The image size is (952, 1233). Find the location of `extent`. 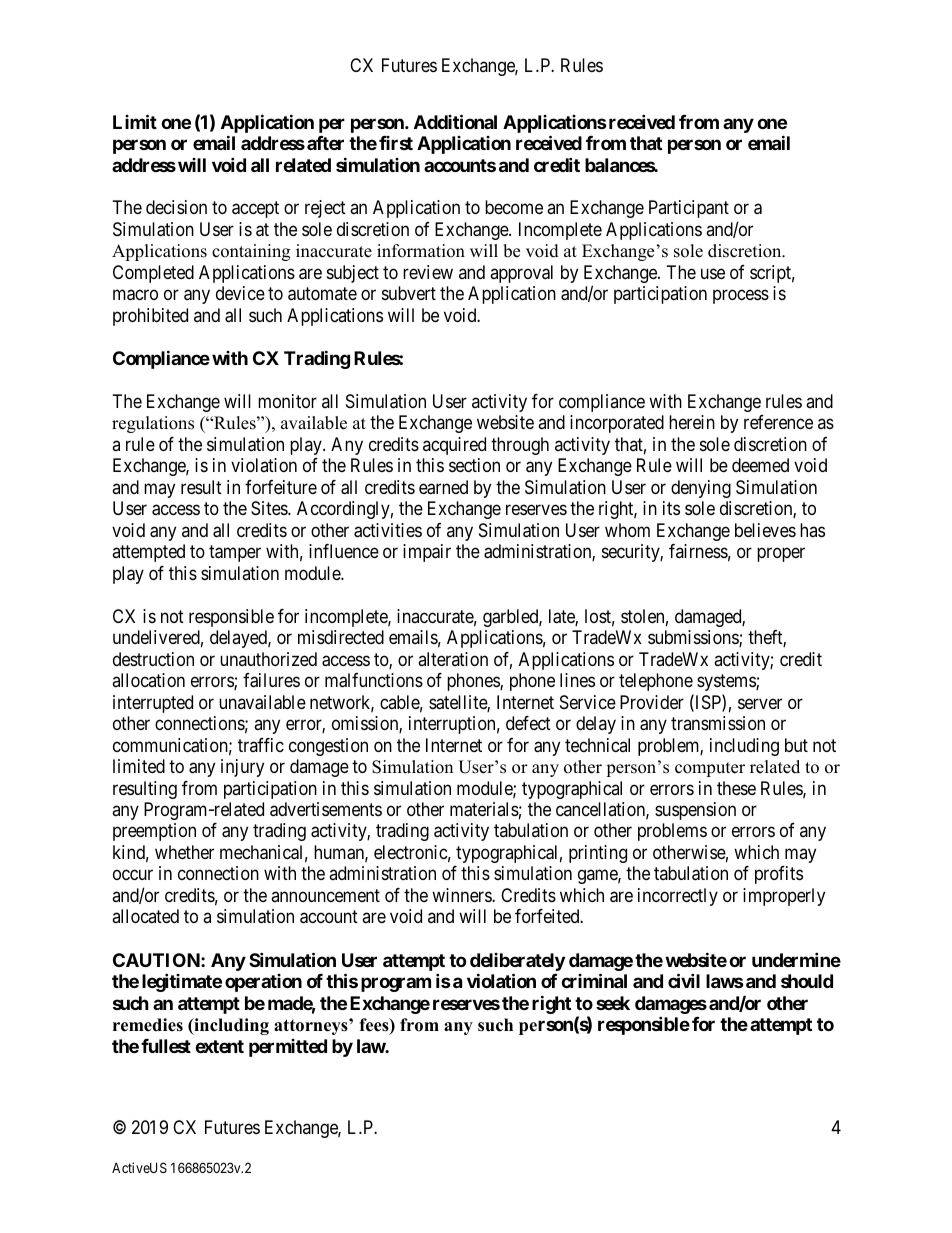

extent is located at coordinates (219, 1046).
